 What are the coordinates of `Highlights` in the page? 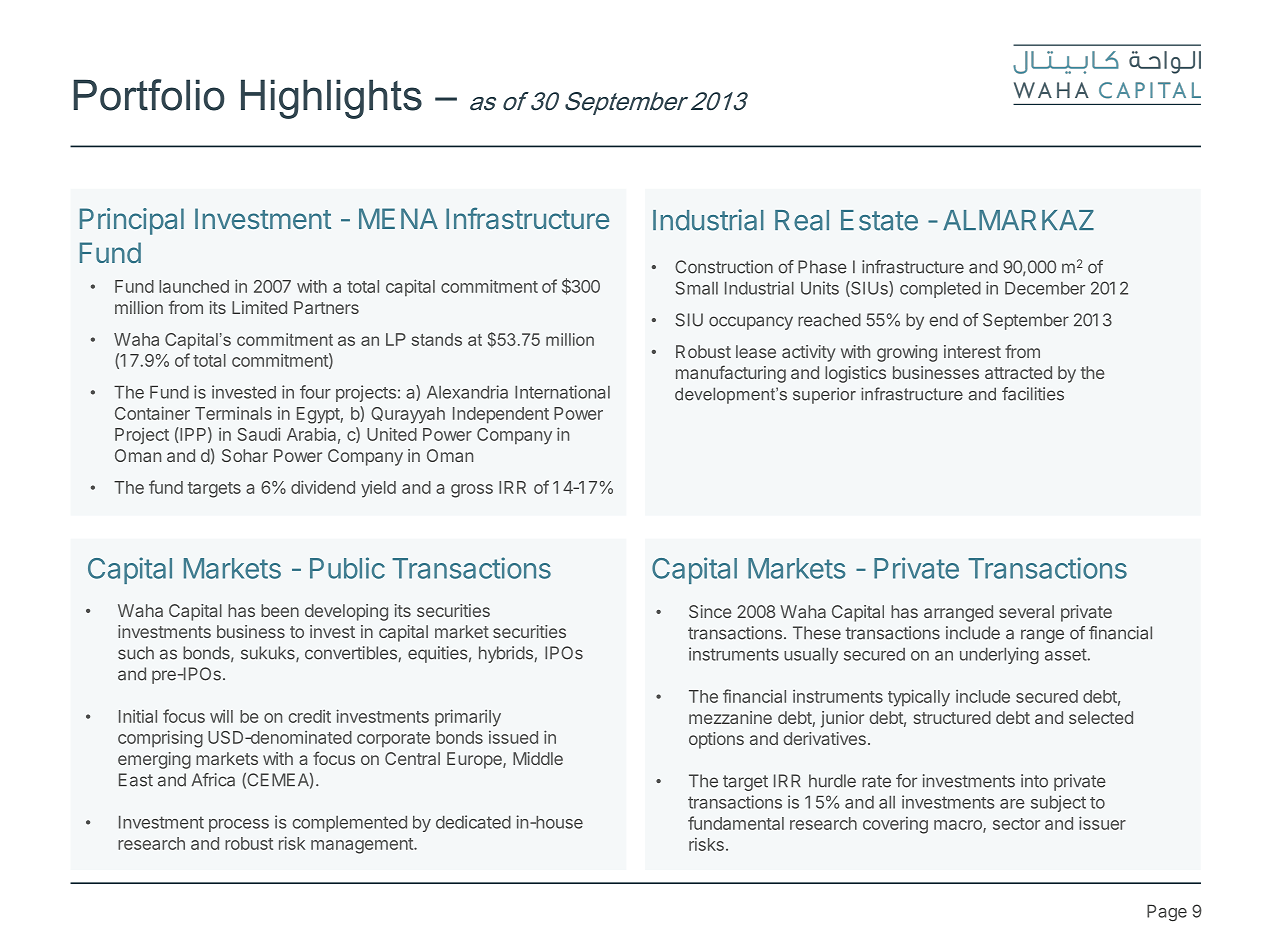 It's located at (331, 99).
